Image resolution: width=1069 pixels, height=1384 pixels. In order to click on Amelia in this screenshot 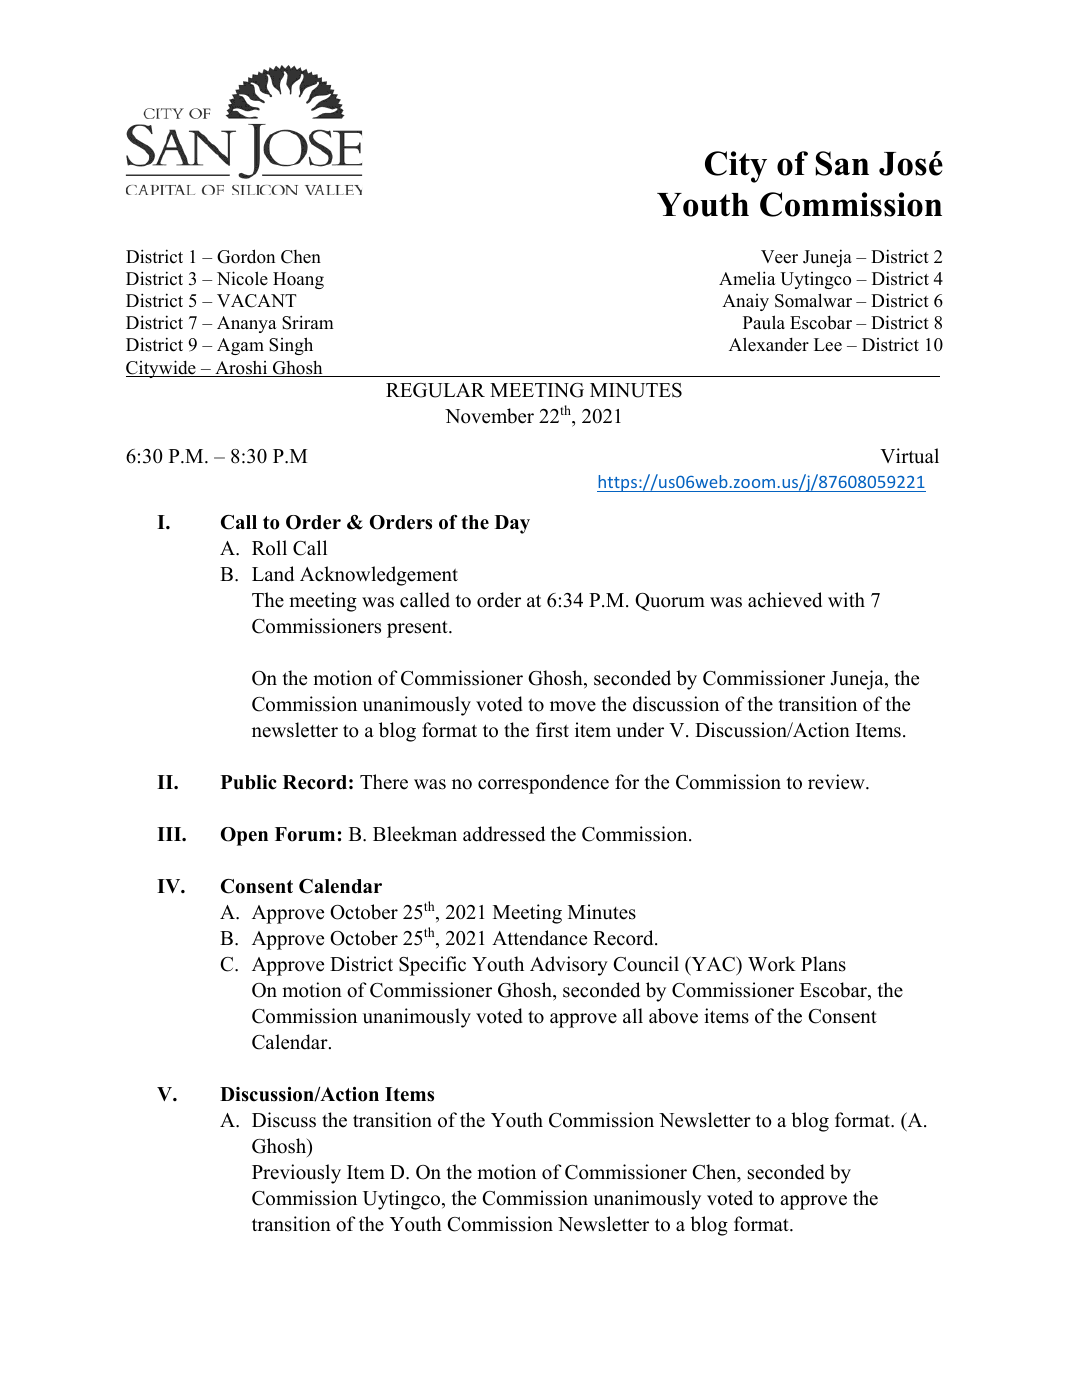, I will do `click(747, 278)`.
